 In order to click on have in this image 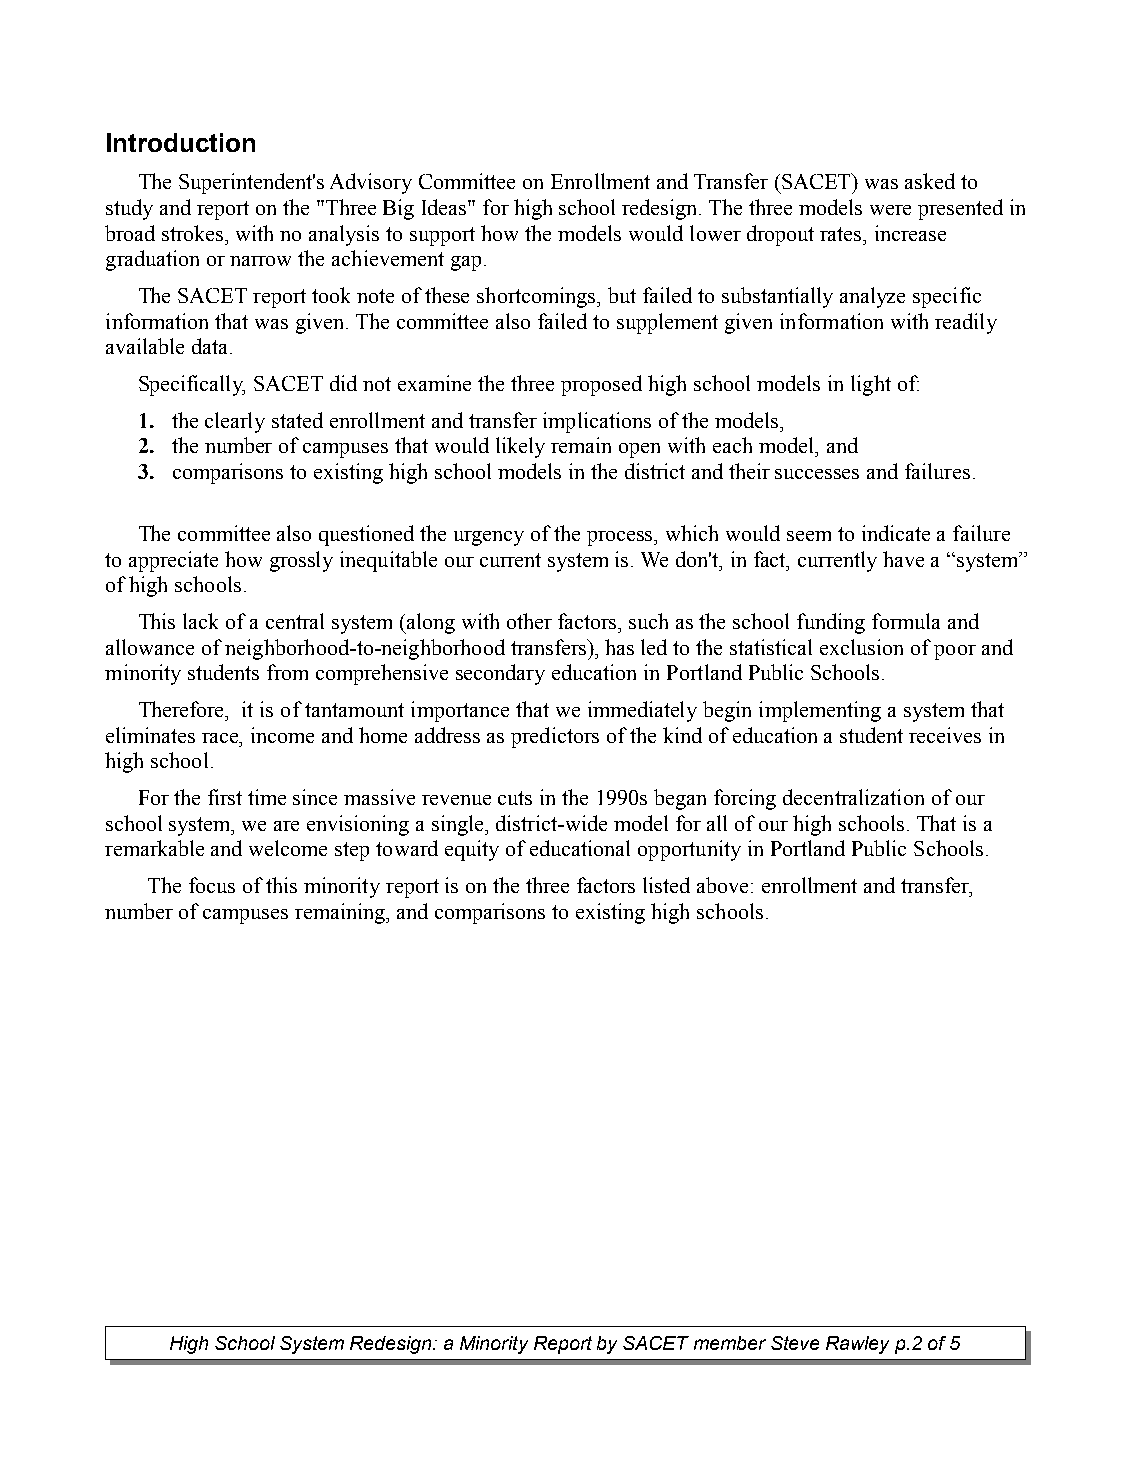, I will do `click(903, 559)`.
